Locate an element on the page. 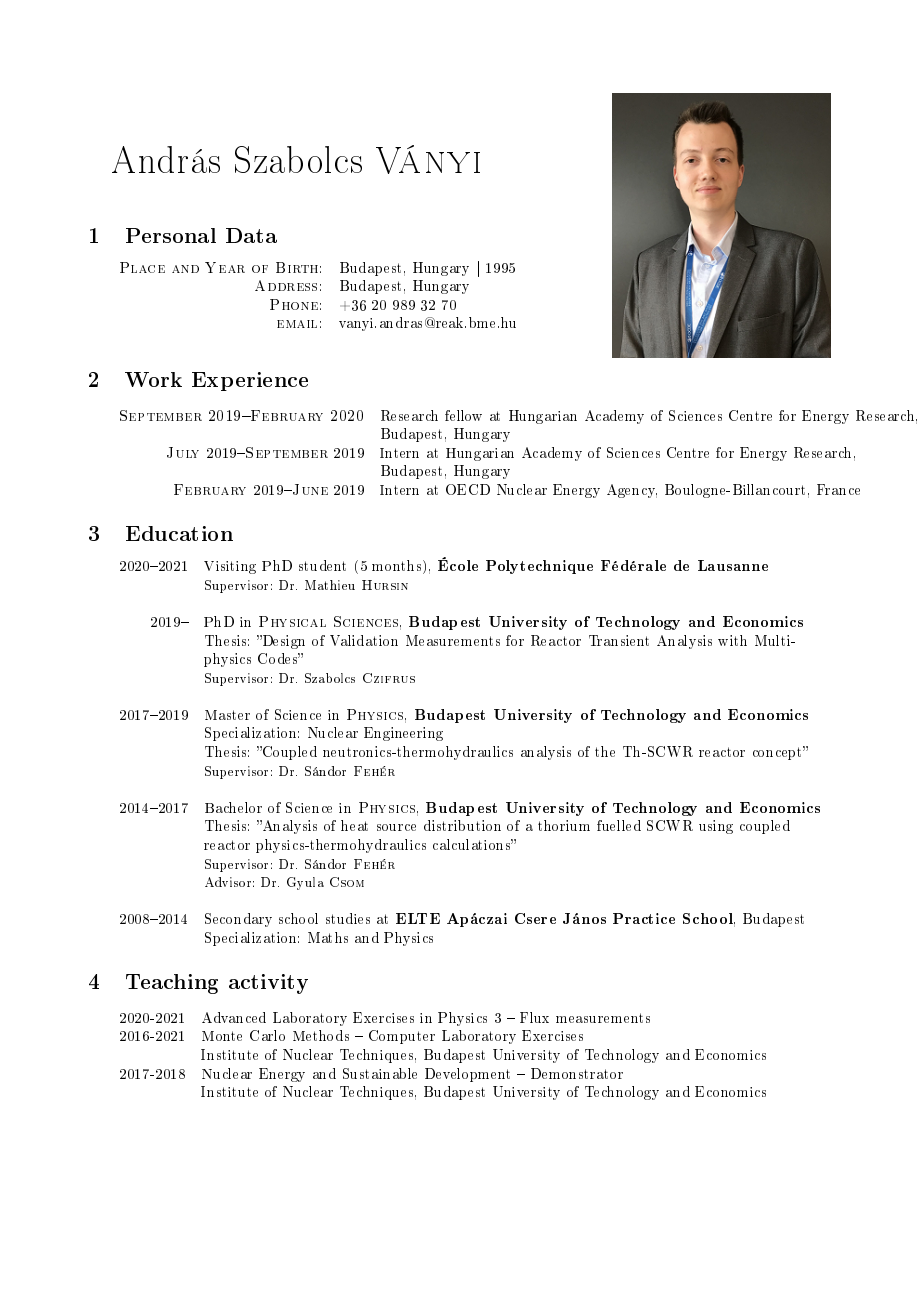 The height and width of the page is (1308, 924). Physical is located at coordinates (292, 621).
